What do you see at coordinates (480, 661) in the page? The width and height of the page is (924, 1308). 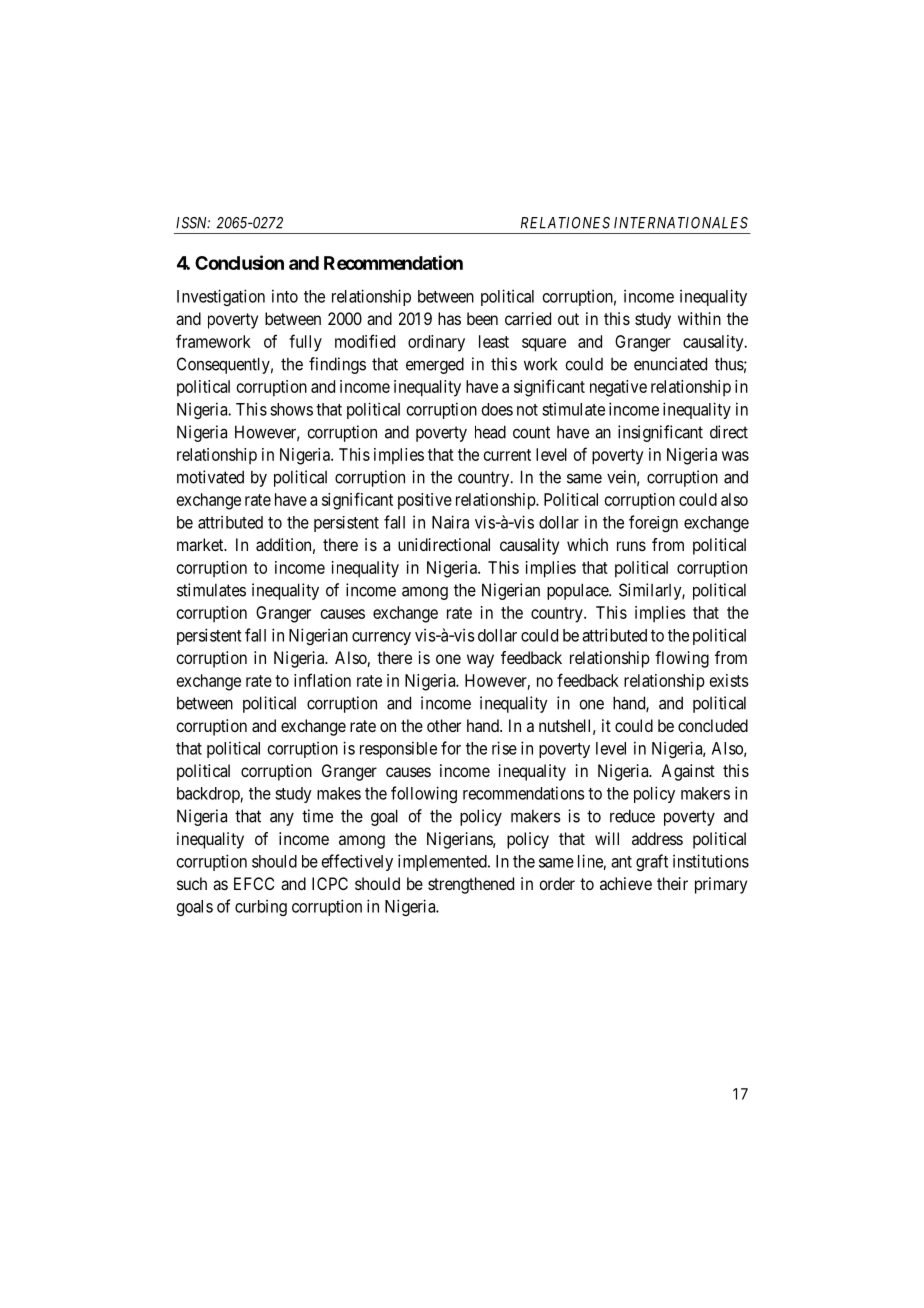 I see `way` at bounding box center [480, 661].
